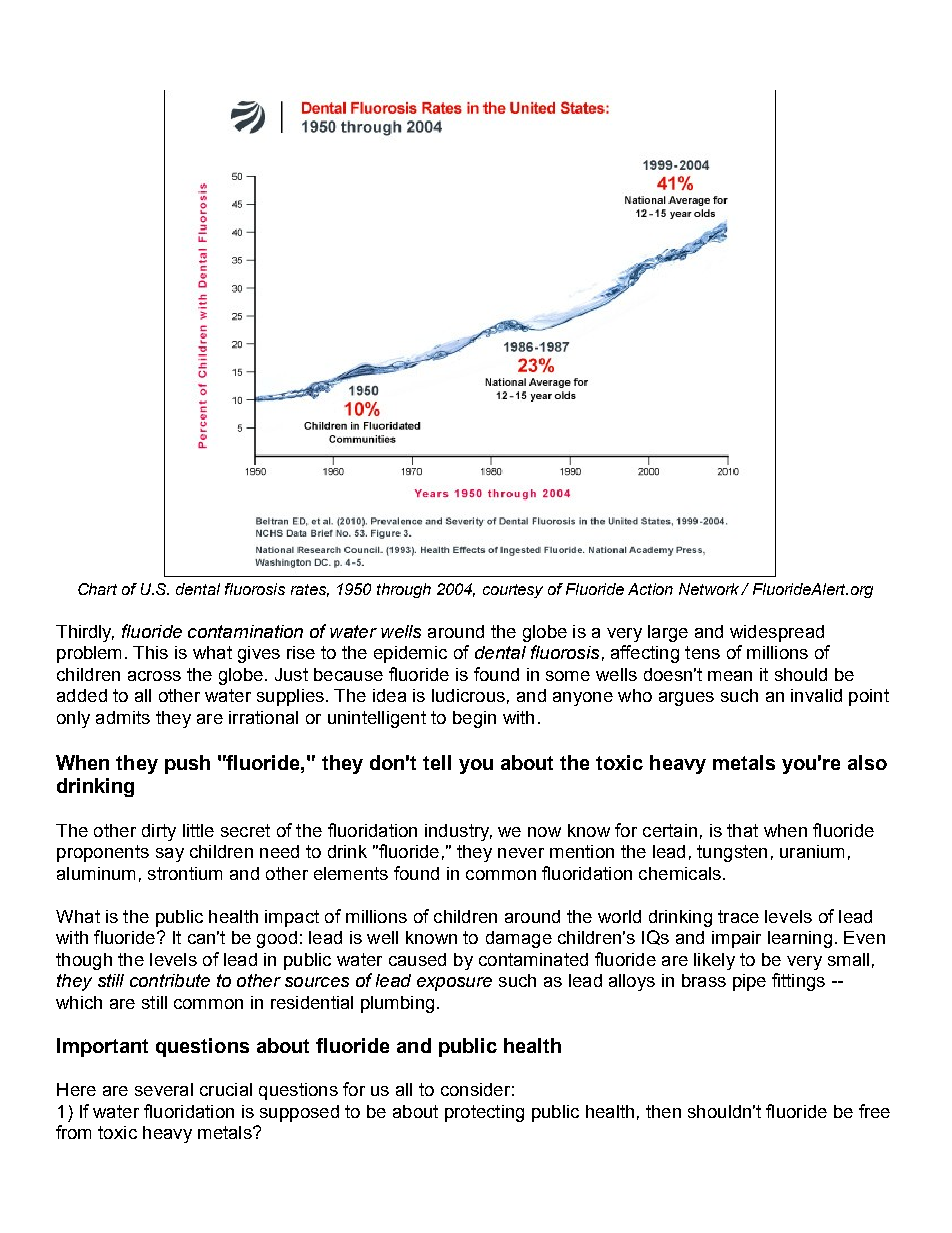 The image size is (952, 1233). What do you see at coordinates (812, 851) in the document?
I see `uranium` at bounding box center [812, 851].
